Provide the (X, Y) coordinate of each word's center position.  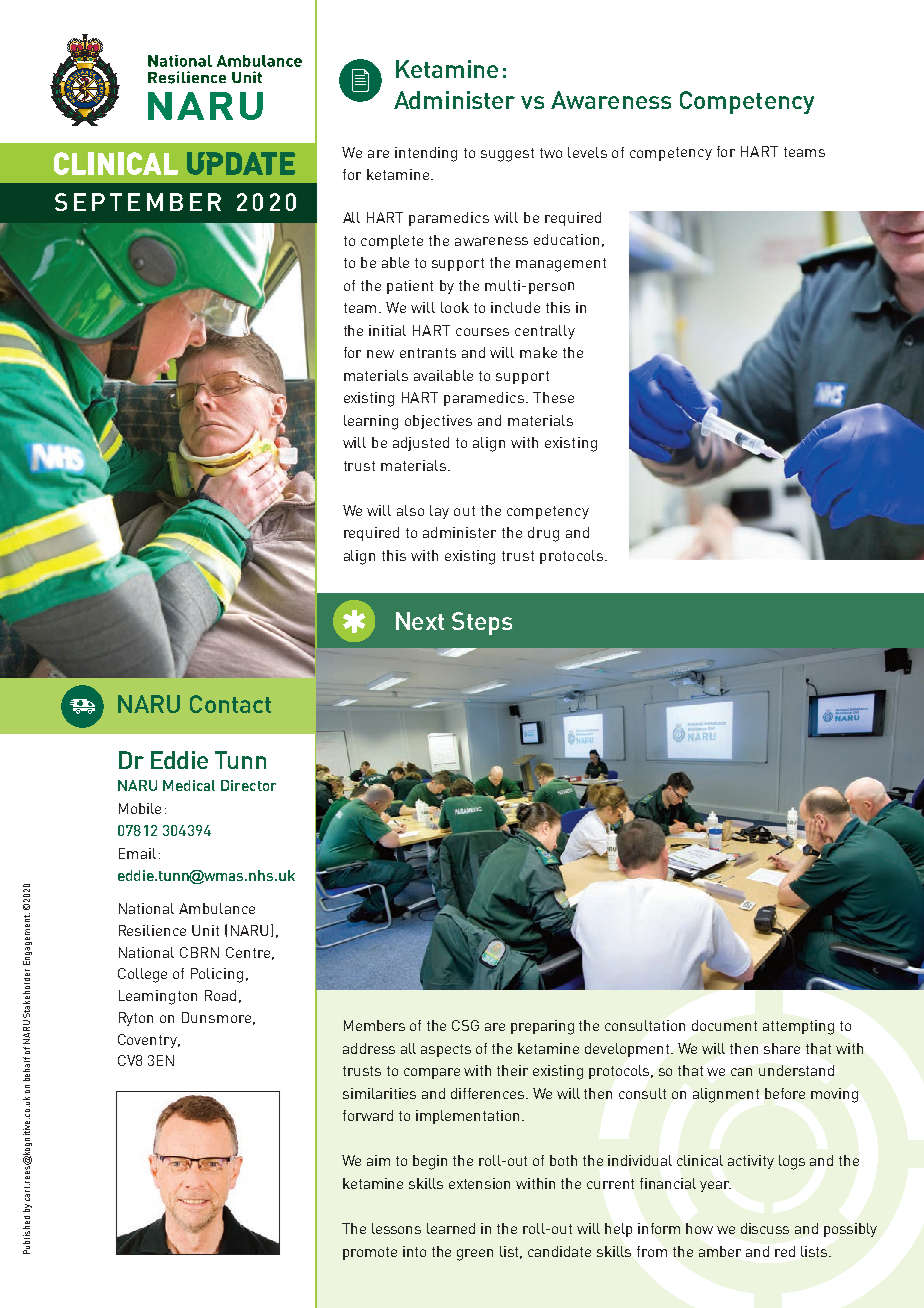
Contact (230, 704)
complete (392, 242)
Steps (482, 623)
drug (543, 534)
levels (587, 152)
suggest (507, 155)
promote (370, 1253)
